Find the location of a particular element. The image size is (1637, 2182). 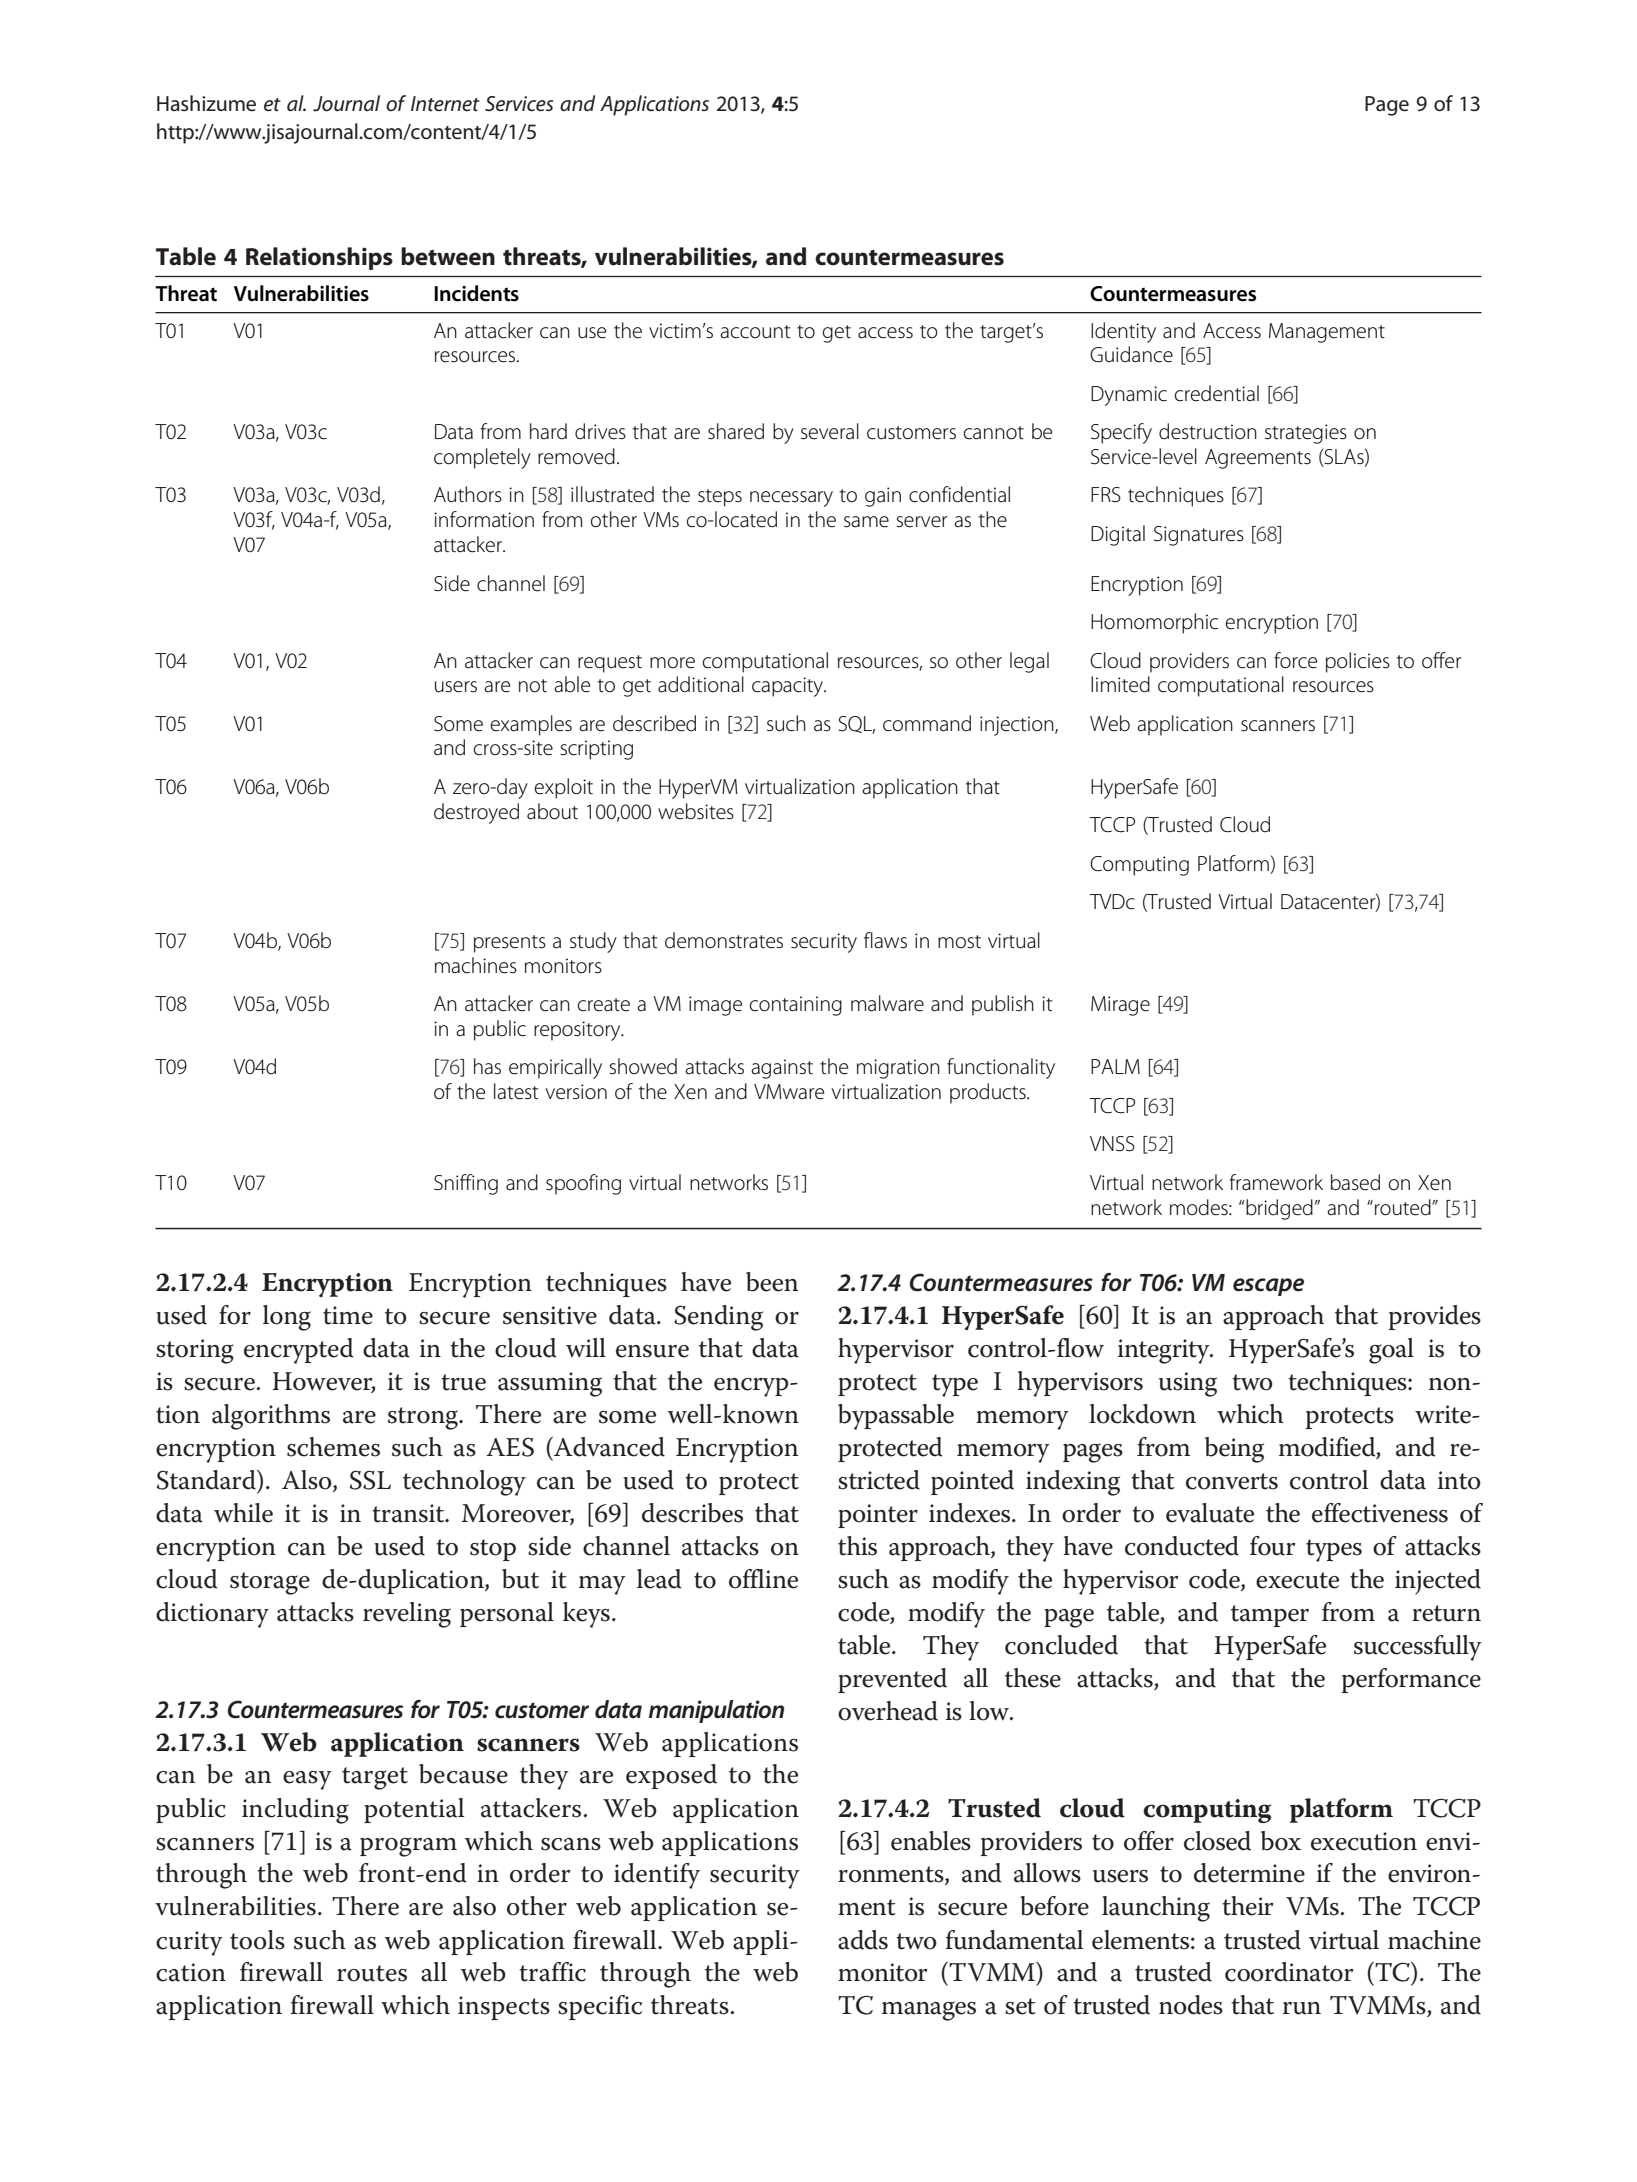

Internet is located at coordinates (445, 103).
